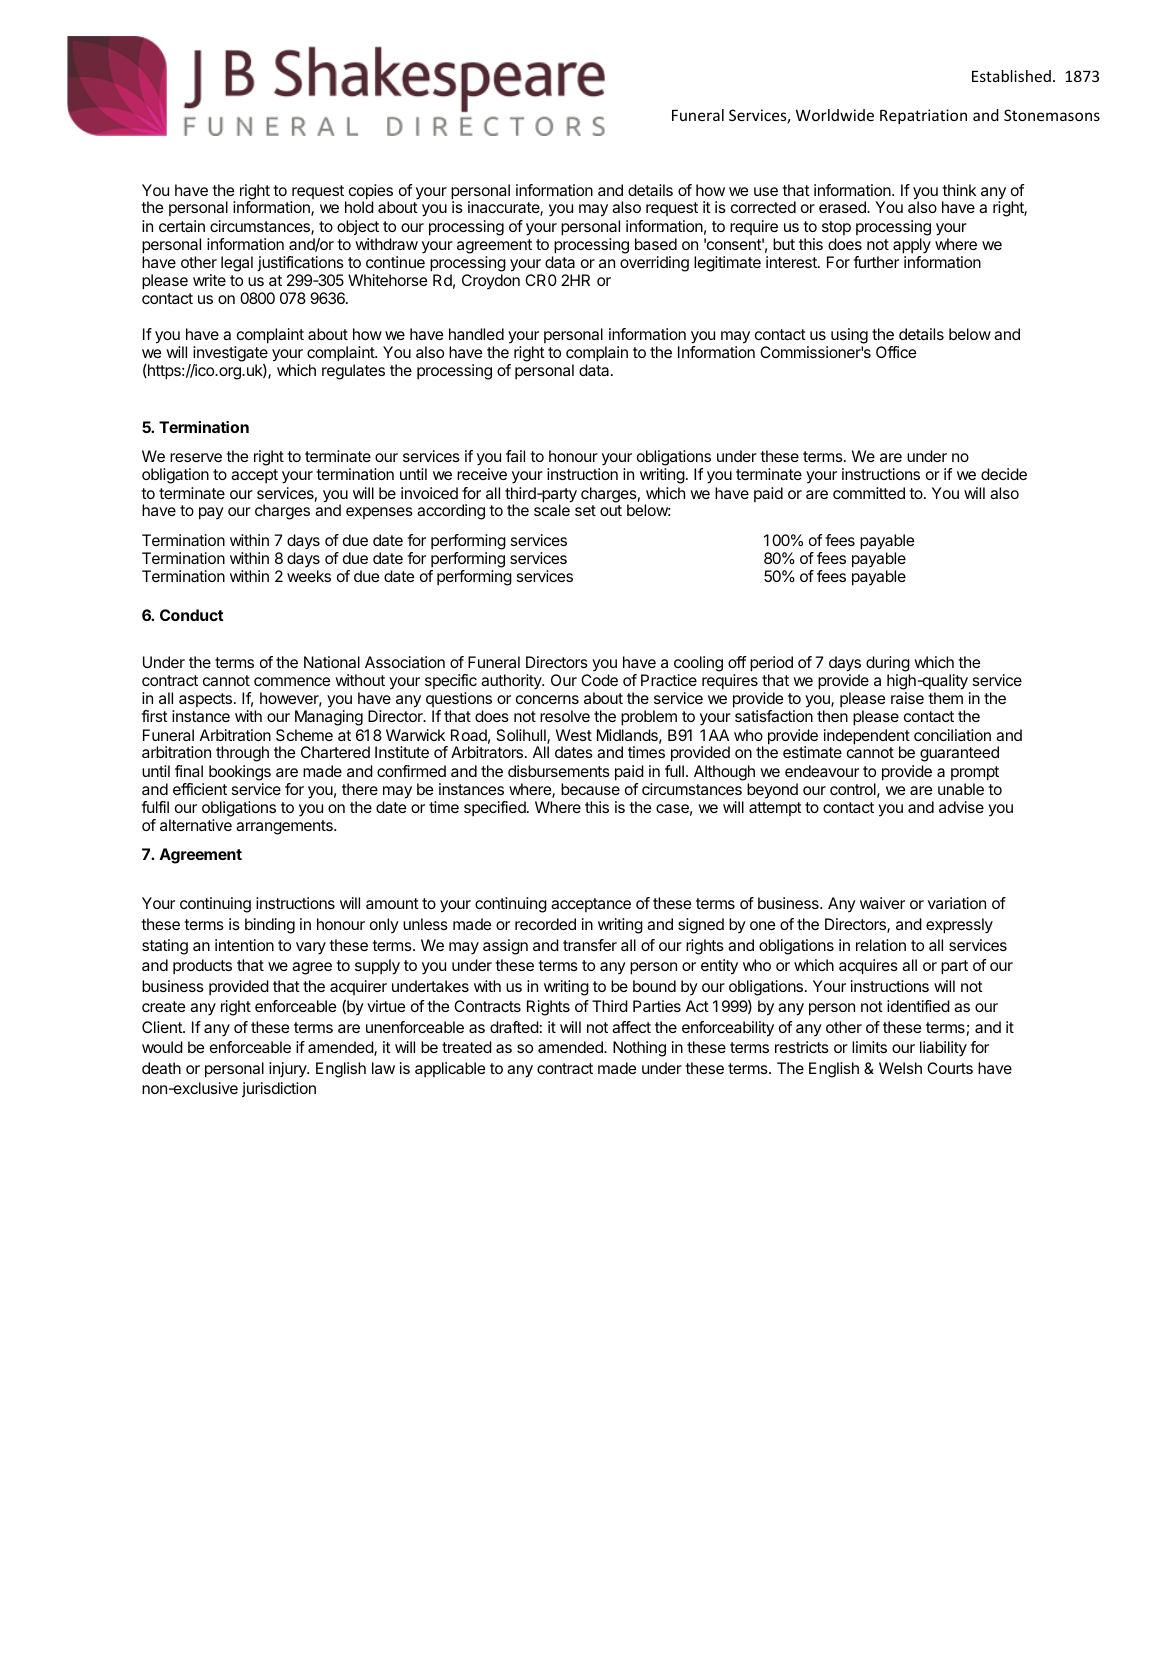 This document has height=1655, width=1171. What do you see at coordinates (923, 116) in the document?
I see `Repatriation` at bounding box center [923, 116].
